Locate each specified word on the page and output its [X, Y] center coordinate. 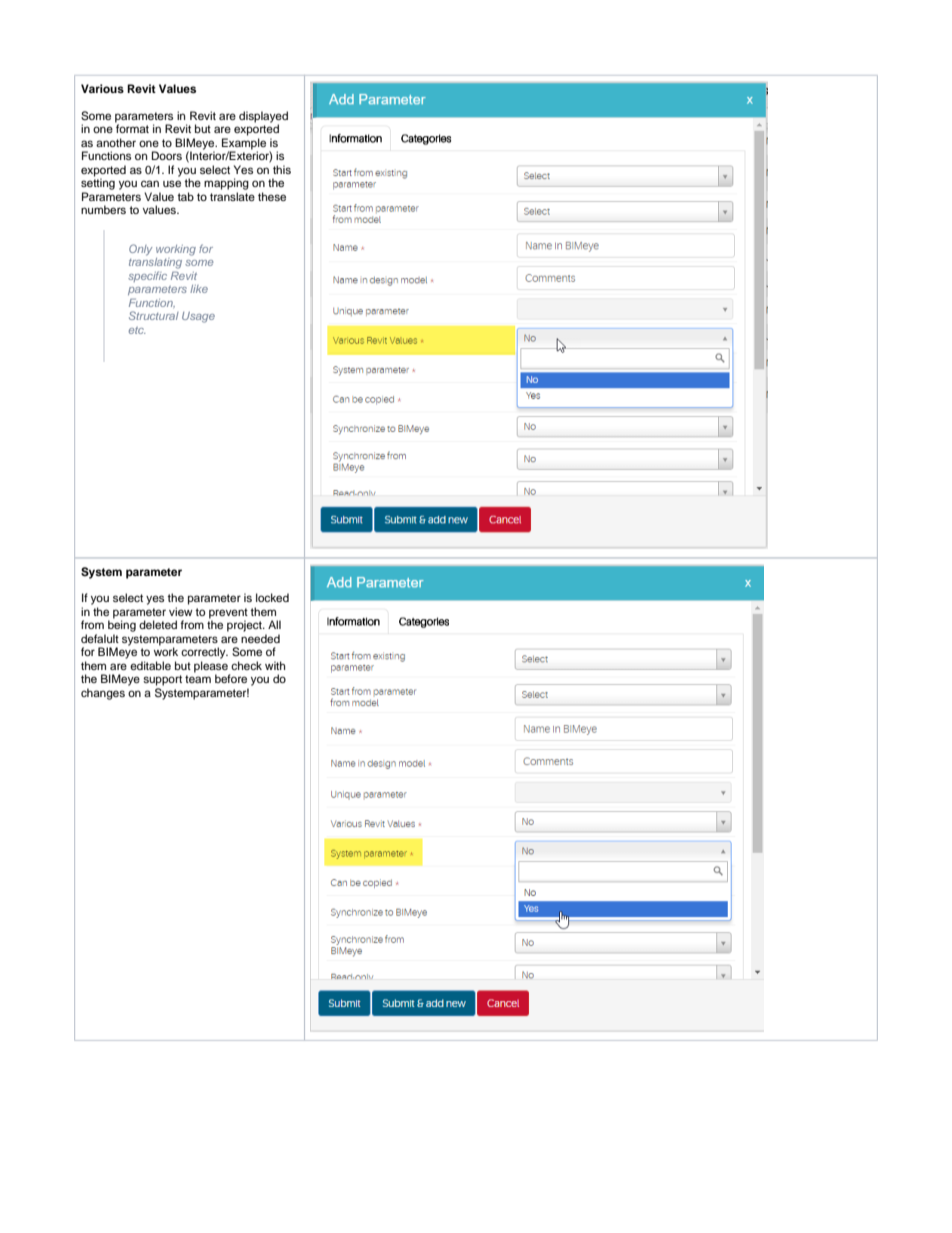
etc [137, 330]
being [122, 625]
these [272, 196]
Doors [167, 155]
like [199, 289]
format [132, 127]
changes [103, 694]
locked [272, 597]
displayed [263, 118]
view [181, 611]
